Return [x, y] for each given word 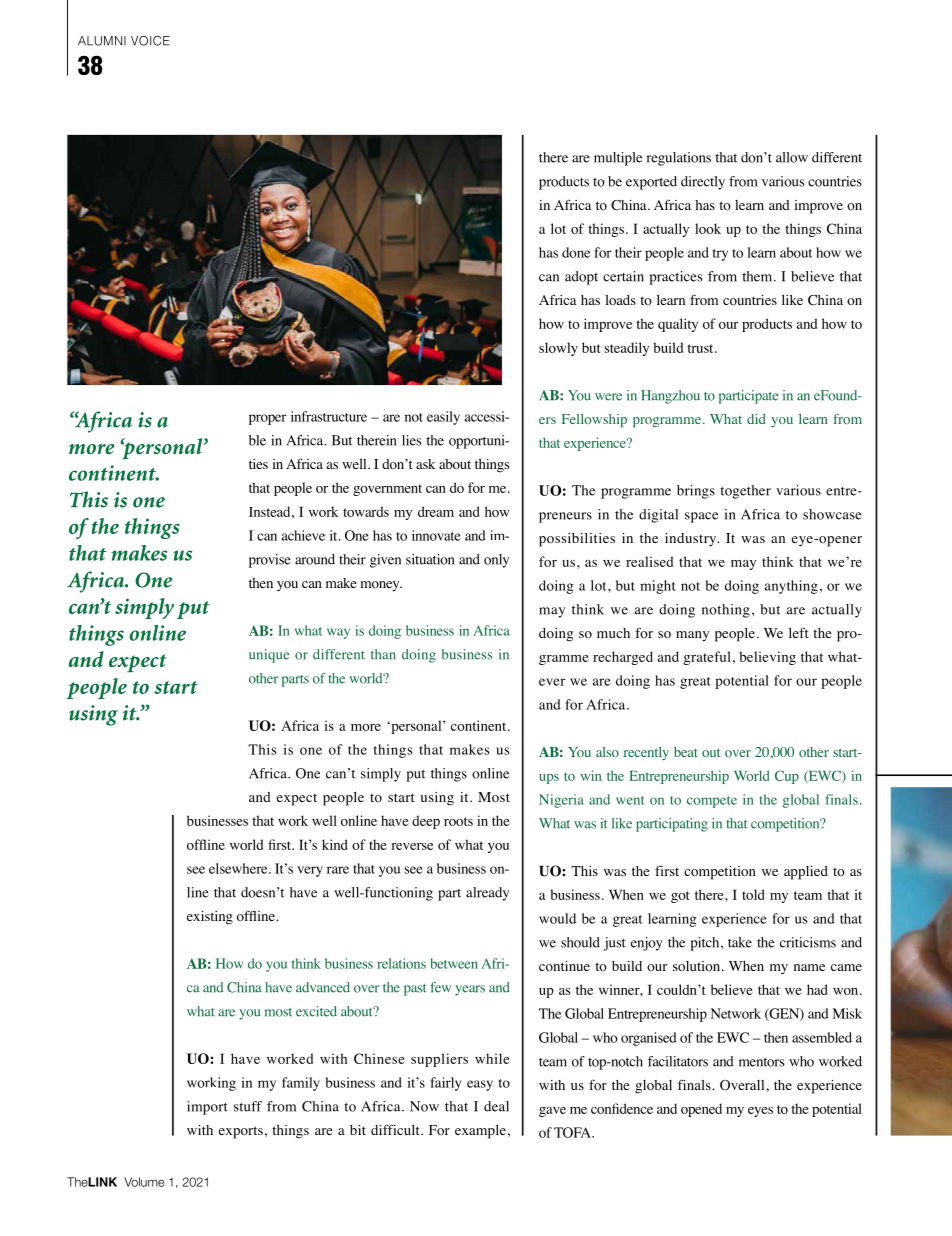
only [496, 561]
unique [269, 656]
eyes [760, 1112]
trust [701, 348]
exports [241, 1132]
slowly [558, 349]
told [753, 894]
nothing [726, 611]
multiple [618, 159]
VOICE [150, 41]
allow [792, 157]
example [480, 1131]
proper [268, 419]
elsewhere [239, 868]
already [487, 894]
